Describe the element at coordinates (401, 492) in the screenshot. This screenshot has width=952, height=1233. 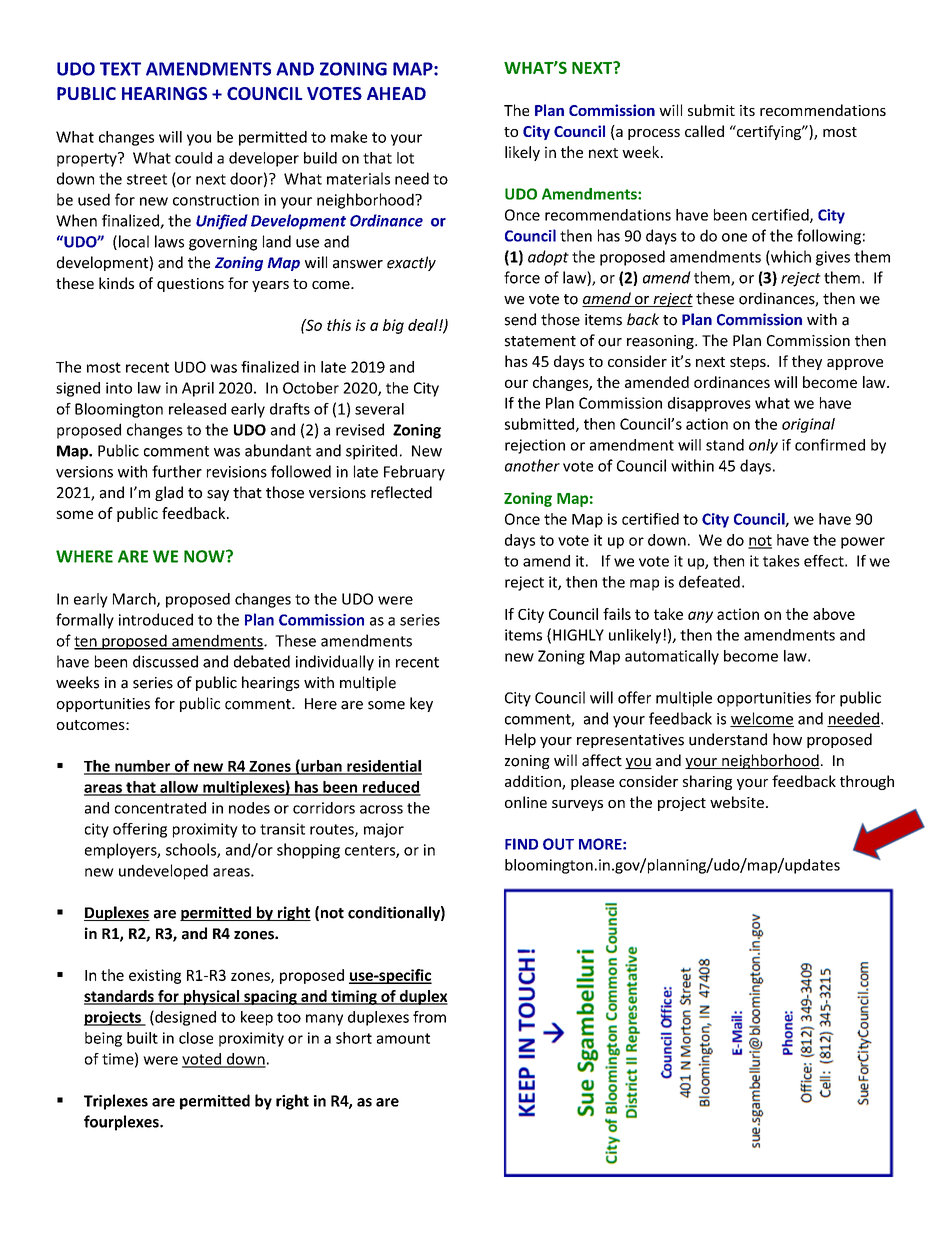
I see `reflected` at that location.
